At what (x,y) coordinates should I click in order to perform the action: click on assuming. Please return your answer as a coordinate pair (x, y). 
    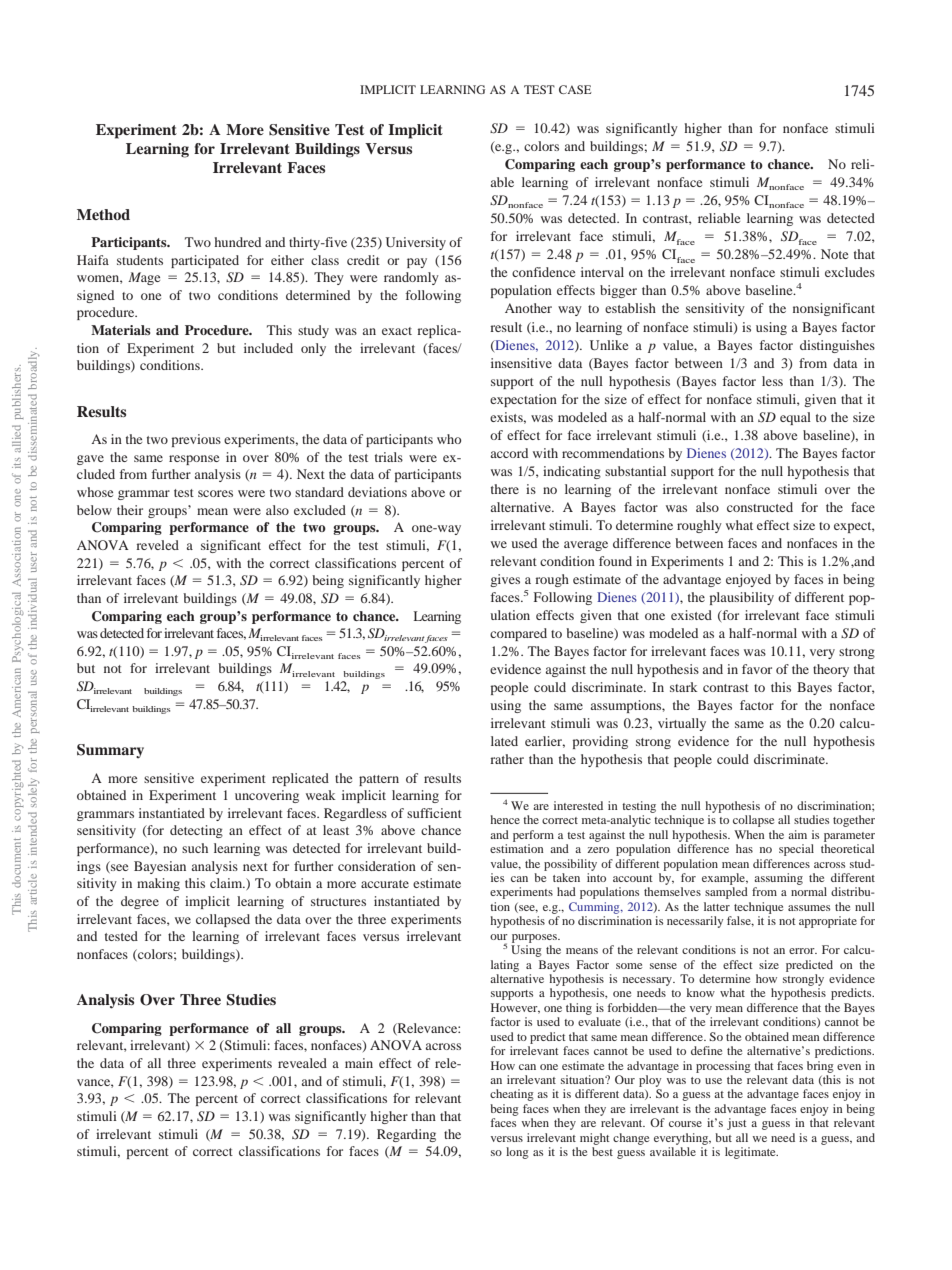
    Looking at the image, I should click on (778, 879).
